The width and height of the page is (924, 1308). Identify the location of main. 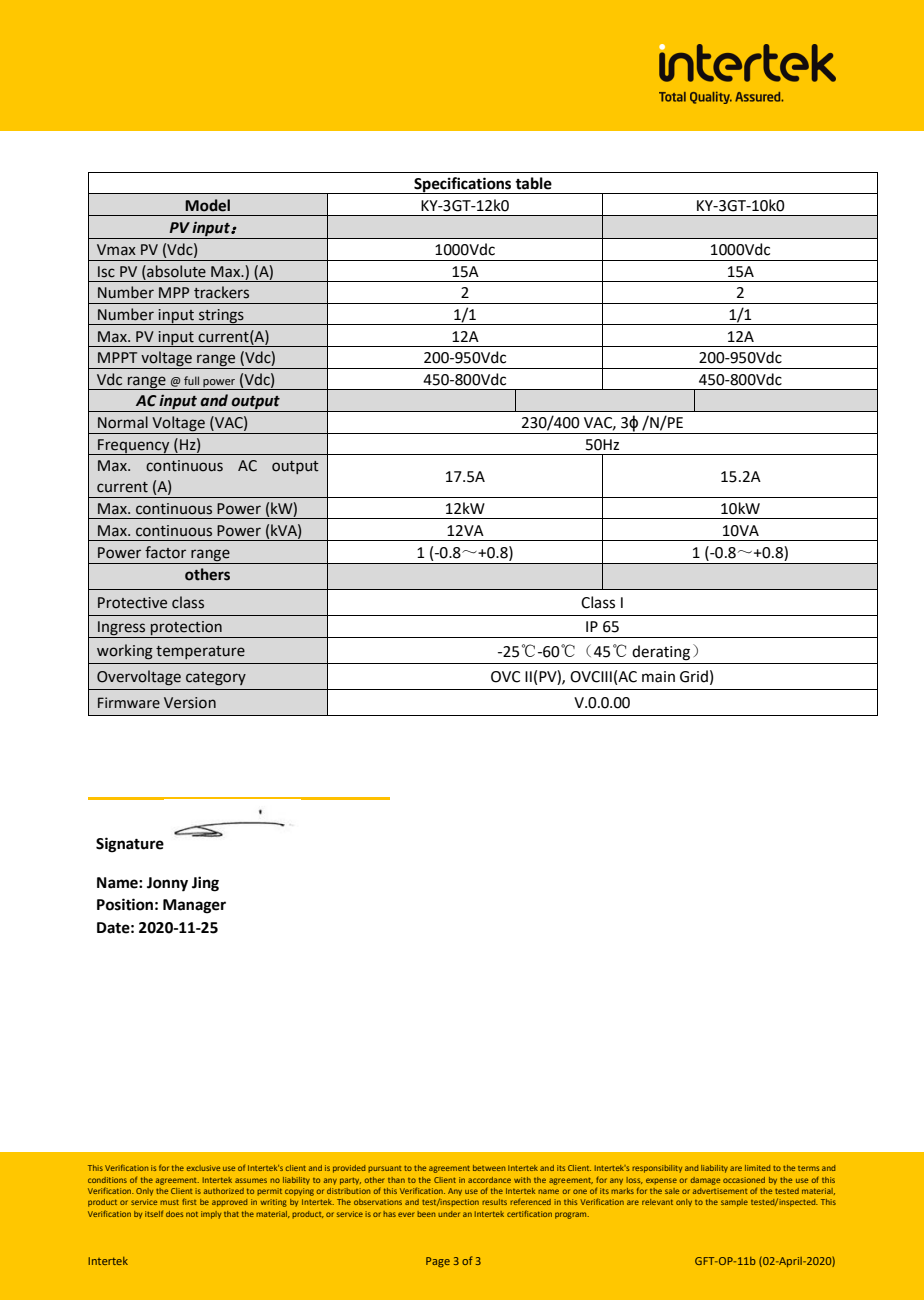
(658, 677).
